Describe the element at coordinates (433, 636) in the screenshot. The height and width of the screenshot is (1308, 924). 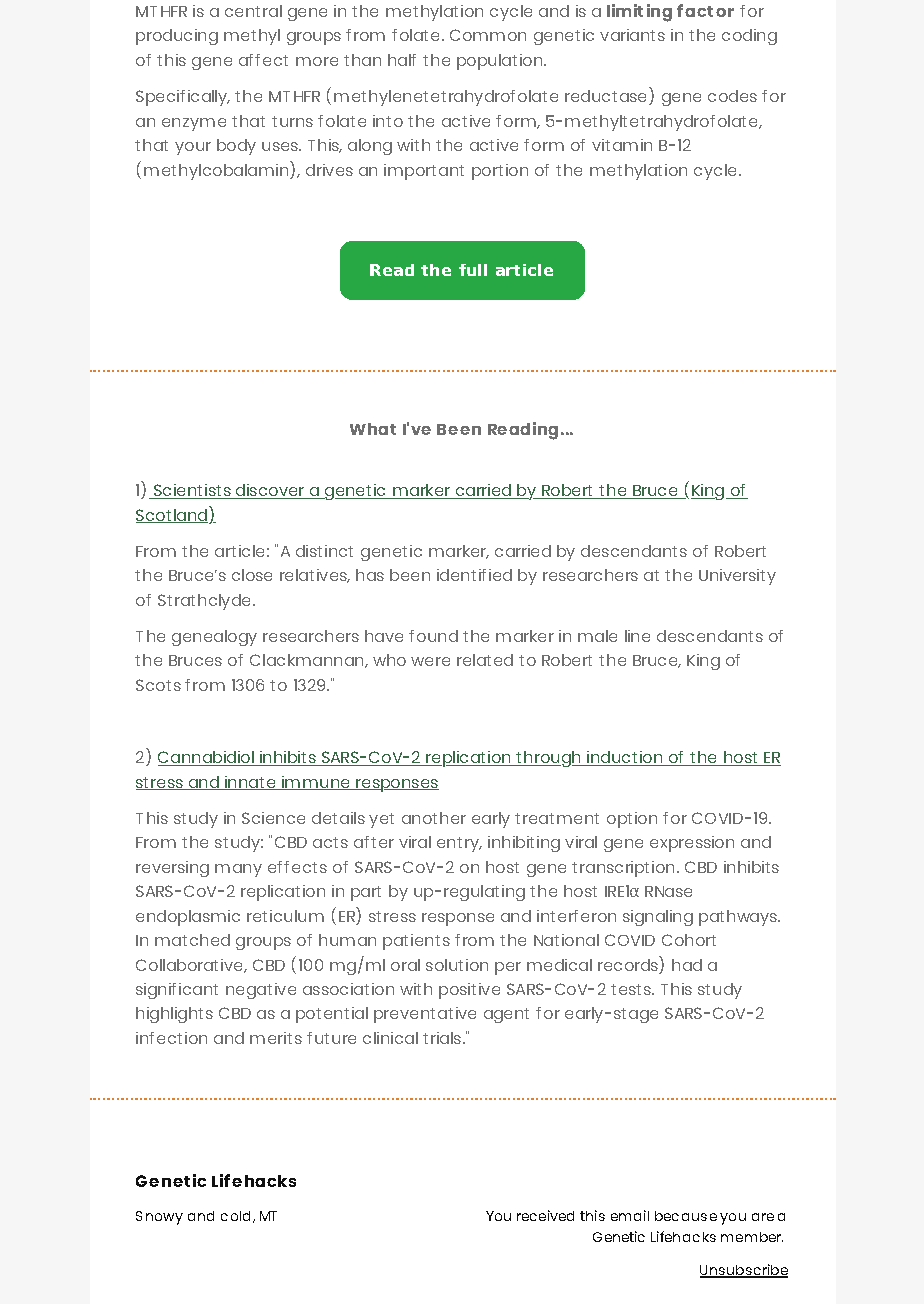
I see `found` at that location.
